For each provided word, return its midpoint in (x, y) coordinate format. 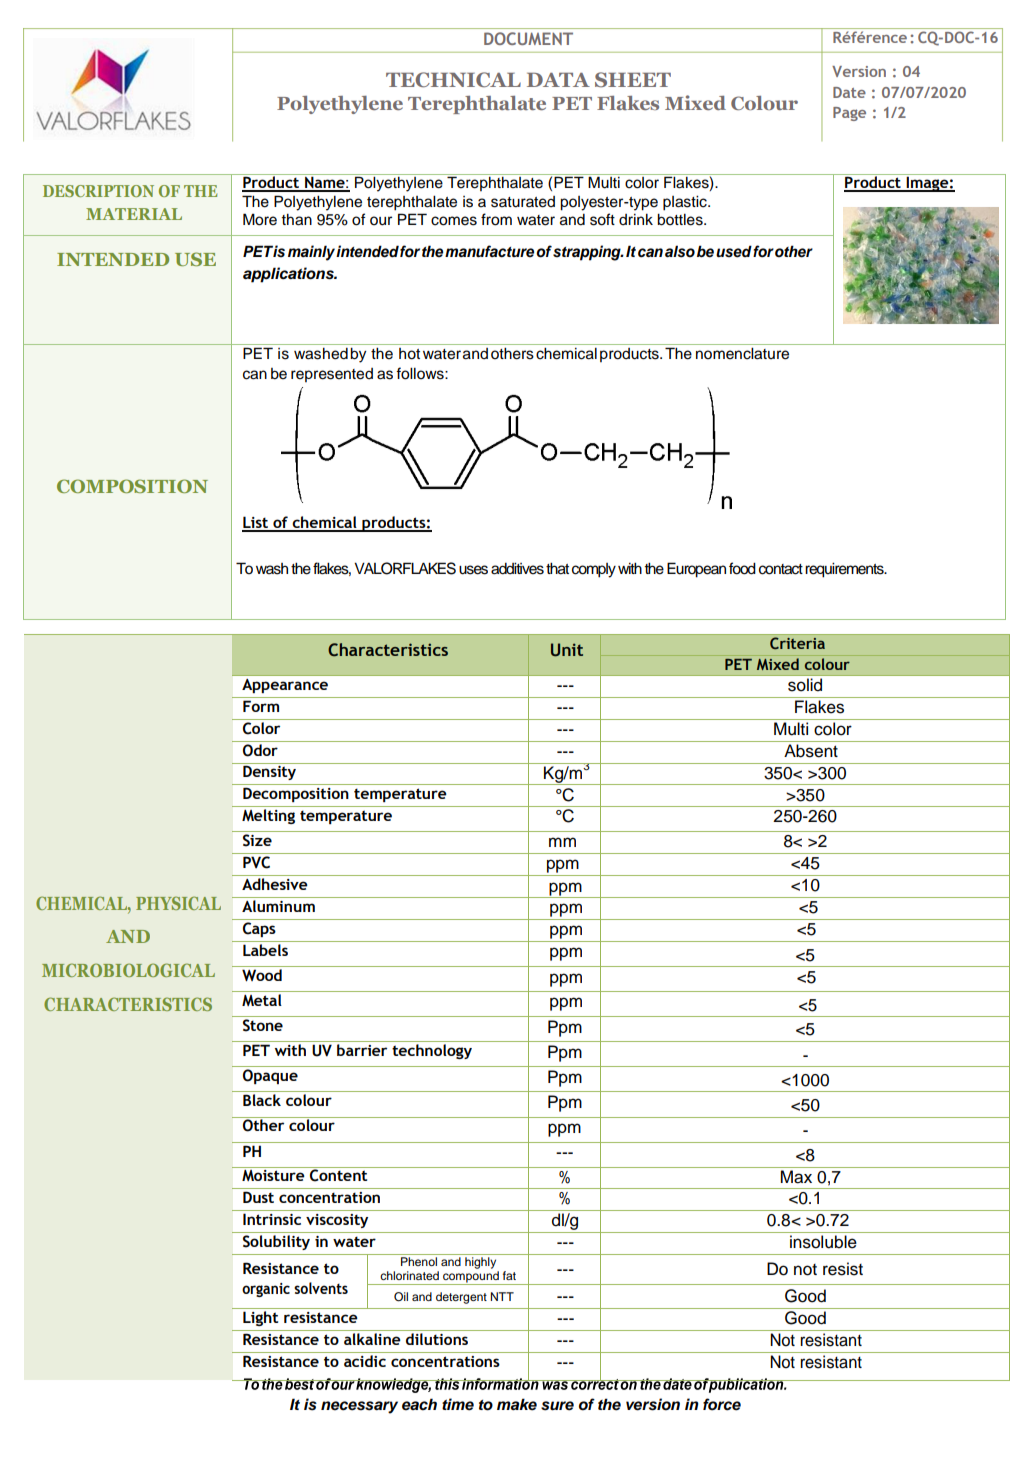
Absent (811, 751)
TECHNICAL (453, 80)
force (722, 1404)
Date (849, 92)
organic (266, 1290)
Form (261, 706)
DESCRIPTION (98, 191)
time (458, 1404)
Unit (567, 650)
